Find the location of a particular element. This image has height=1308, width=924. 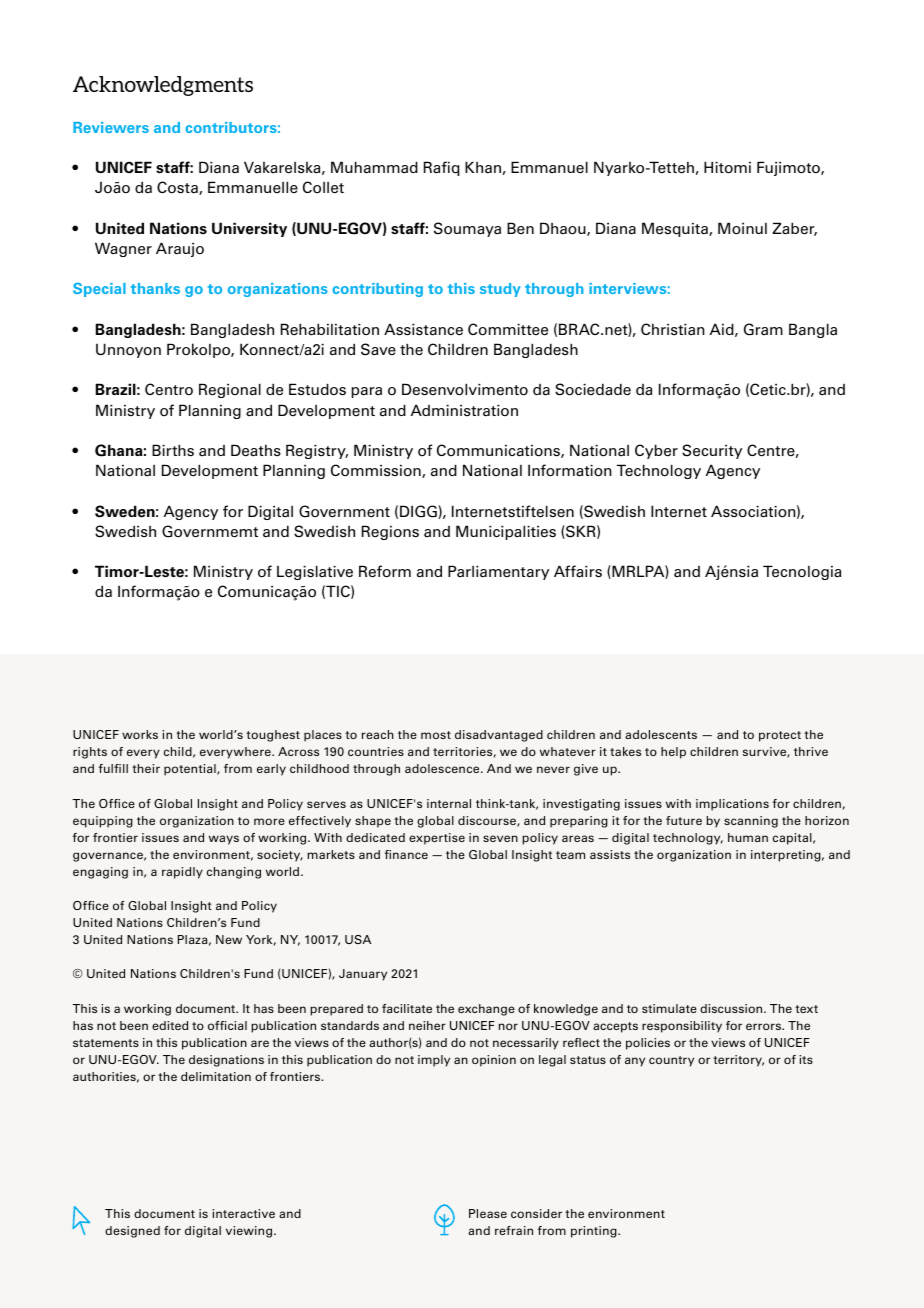

Rafiq is located at coordinates (441, 168).
